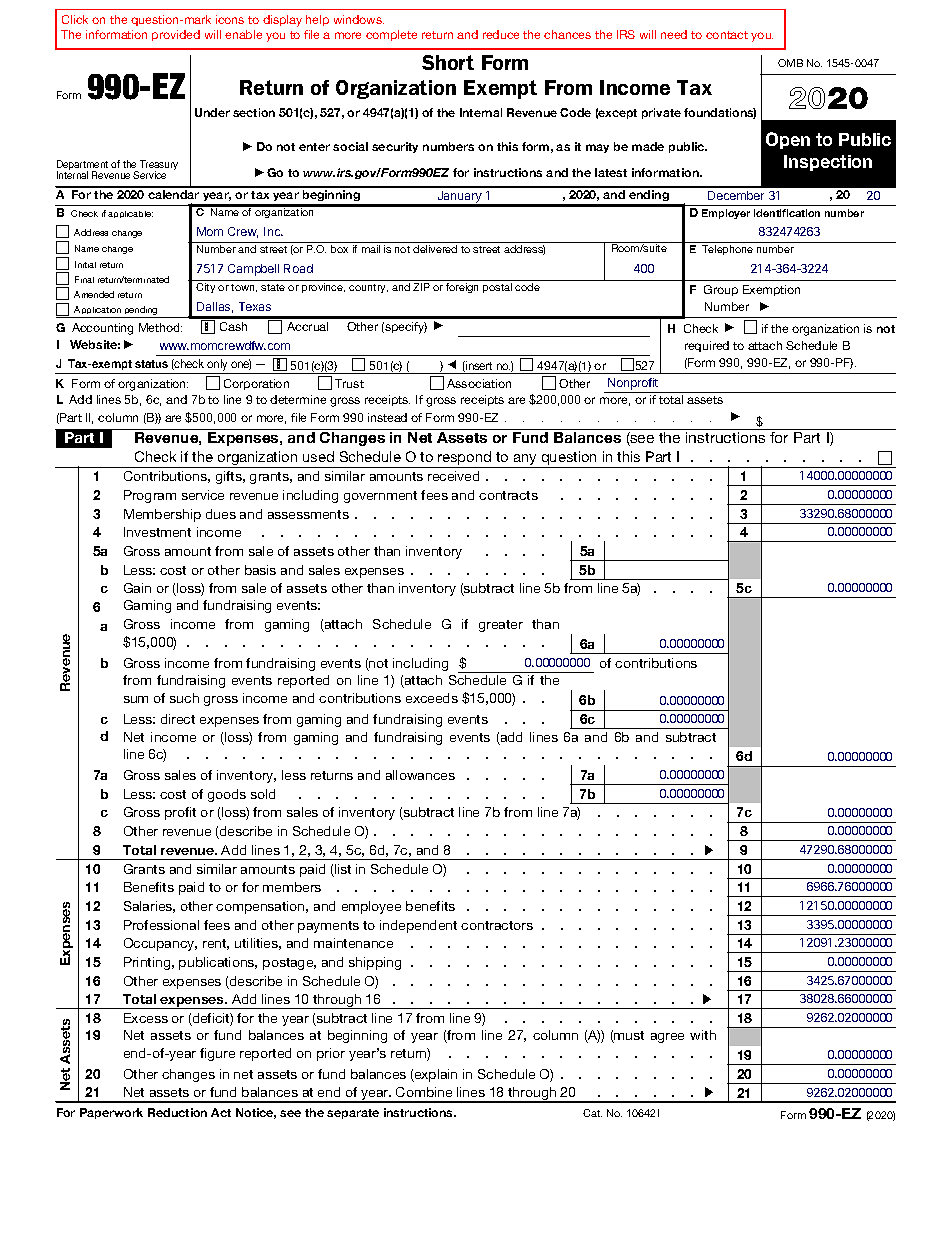 Image resolution: width=952 pixels, height=1233 pixels. What do you see at coordinates (727, 35) in the image?
I see `contact` at bounding box center [727, 35].
